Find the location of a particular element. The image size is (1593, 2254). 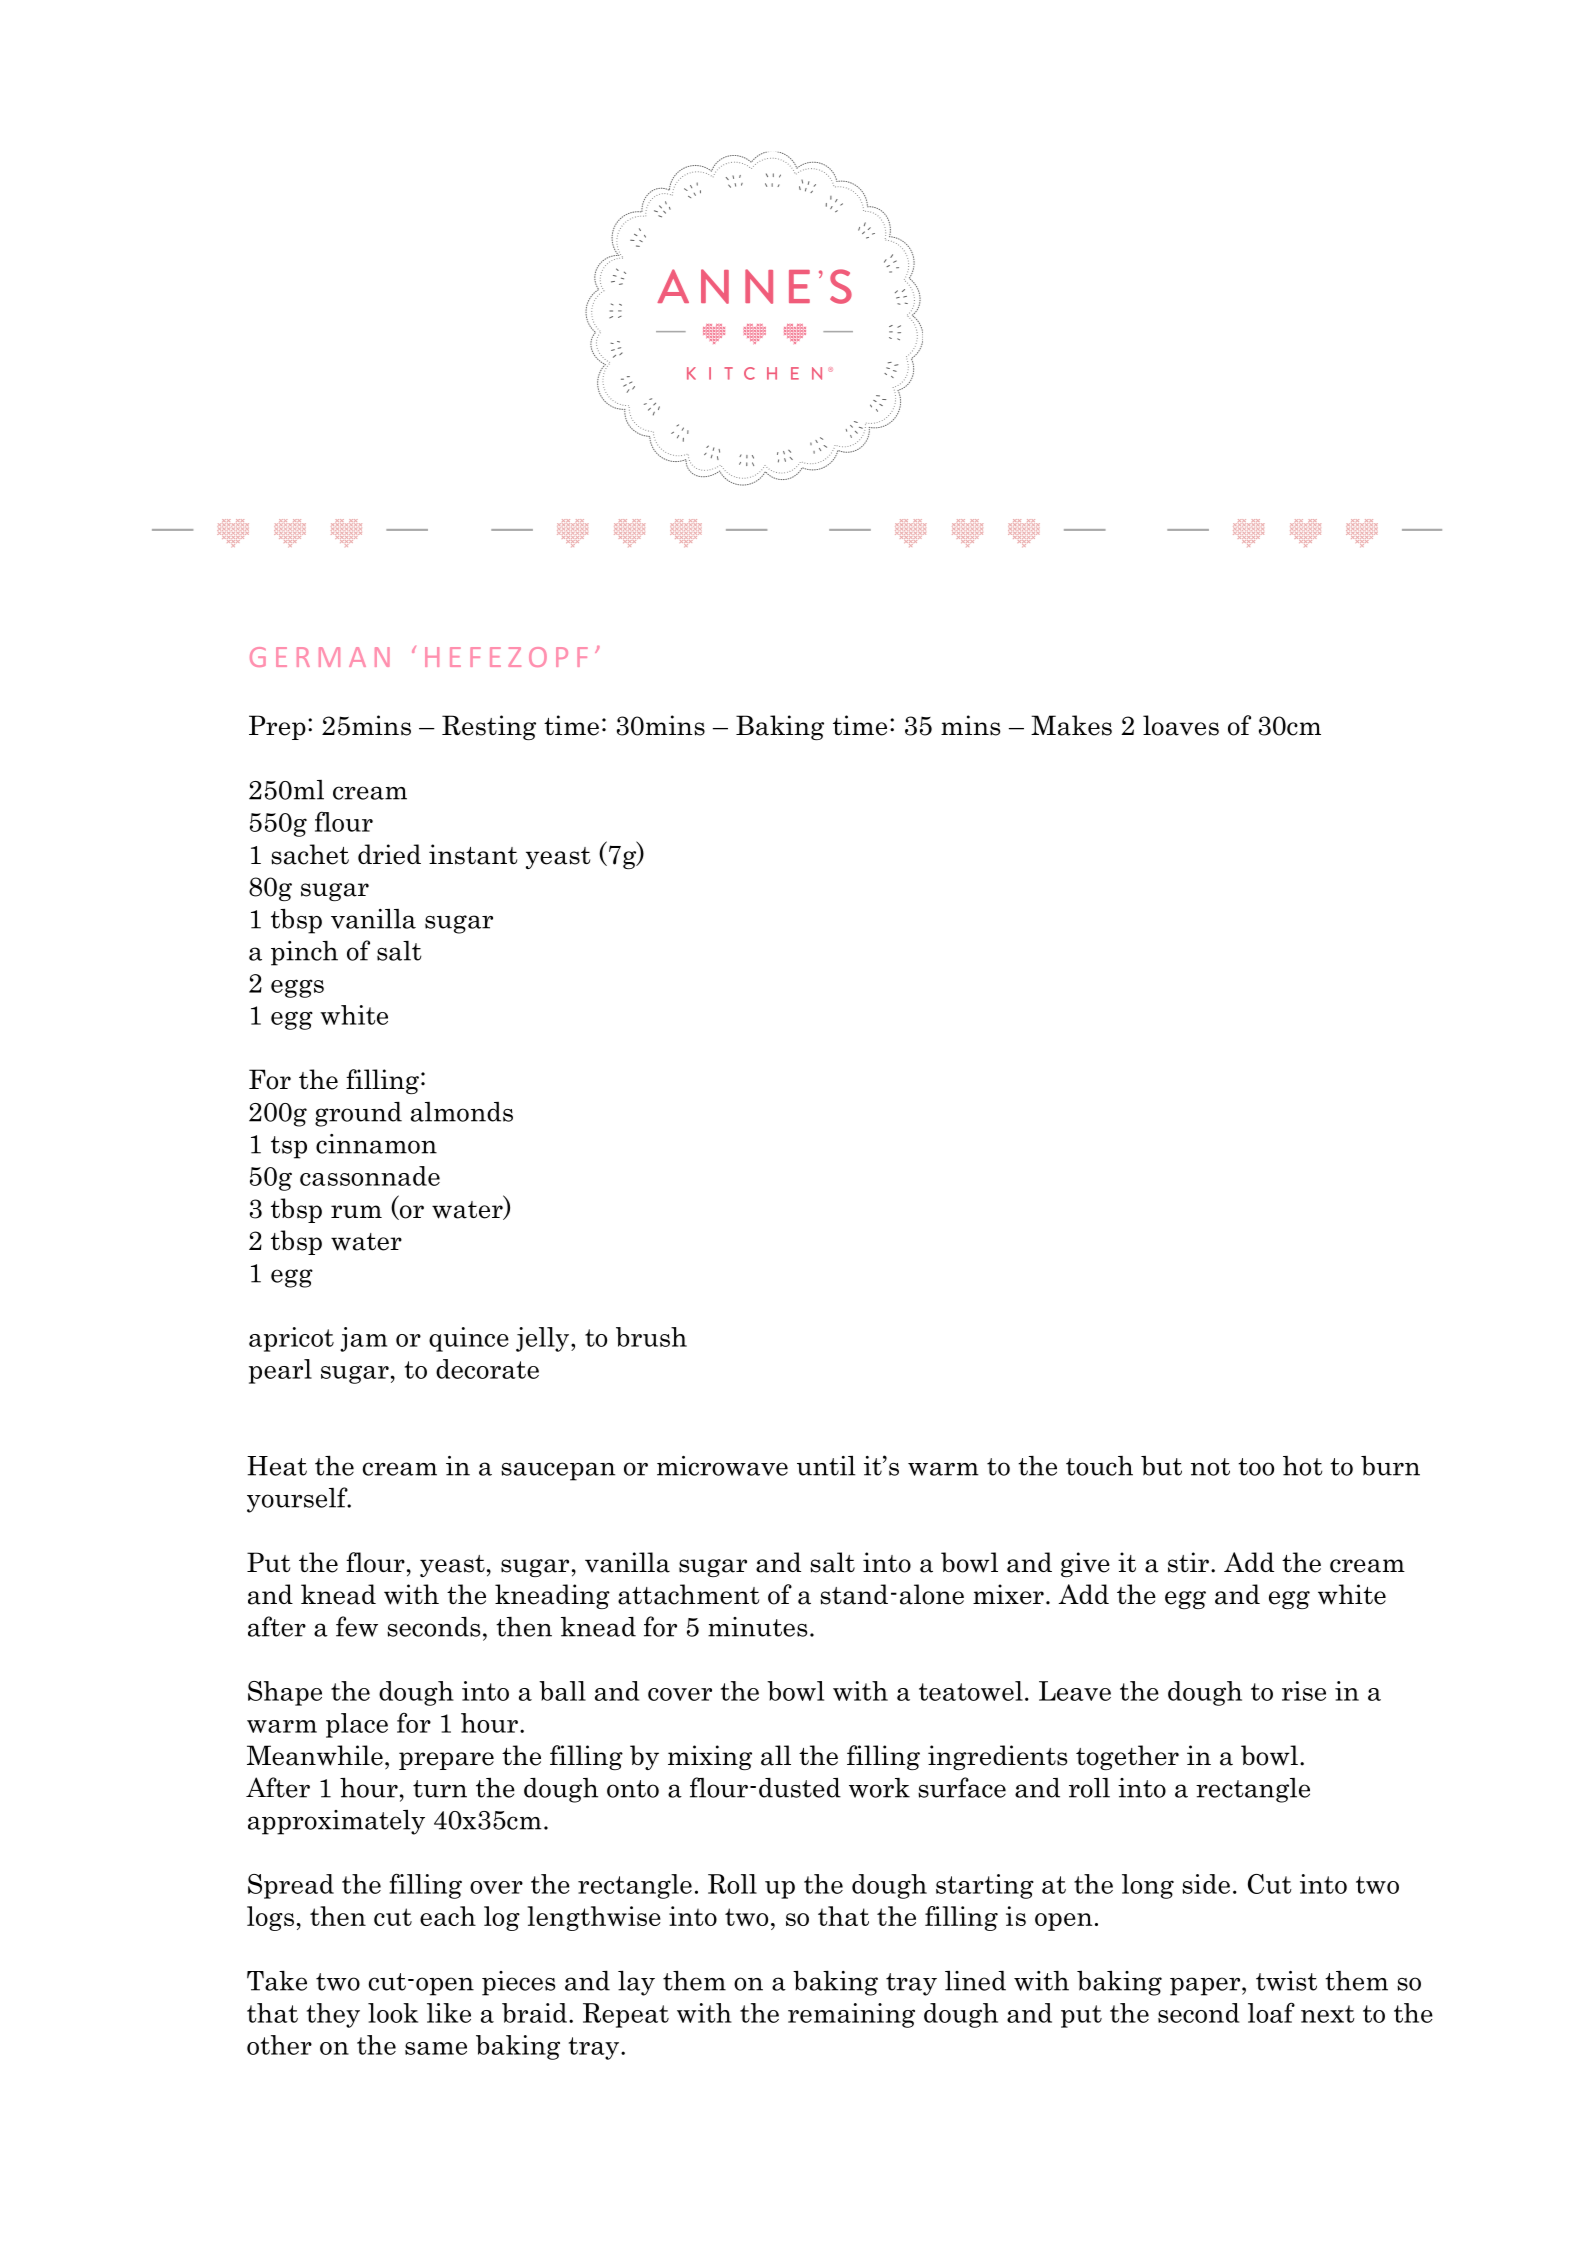

brush is located at coordinates (651, 1337).
